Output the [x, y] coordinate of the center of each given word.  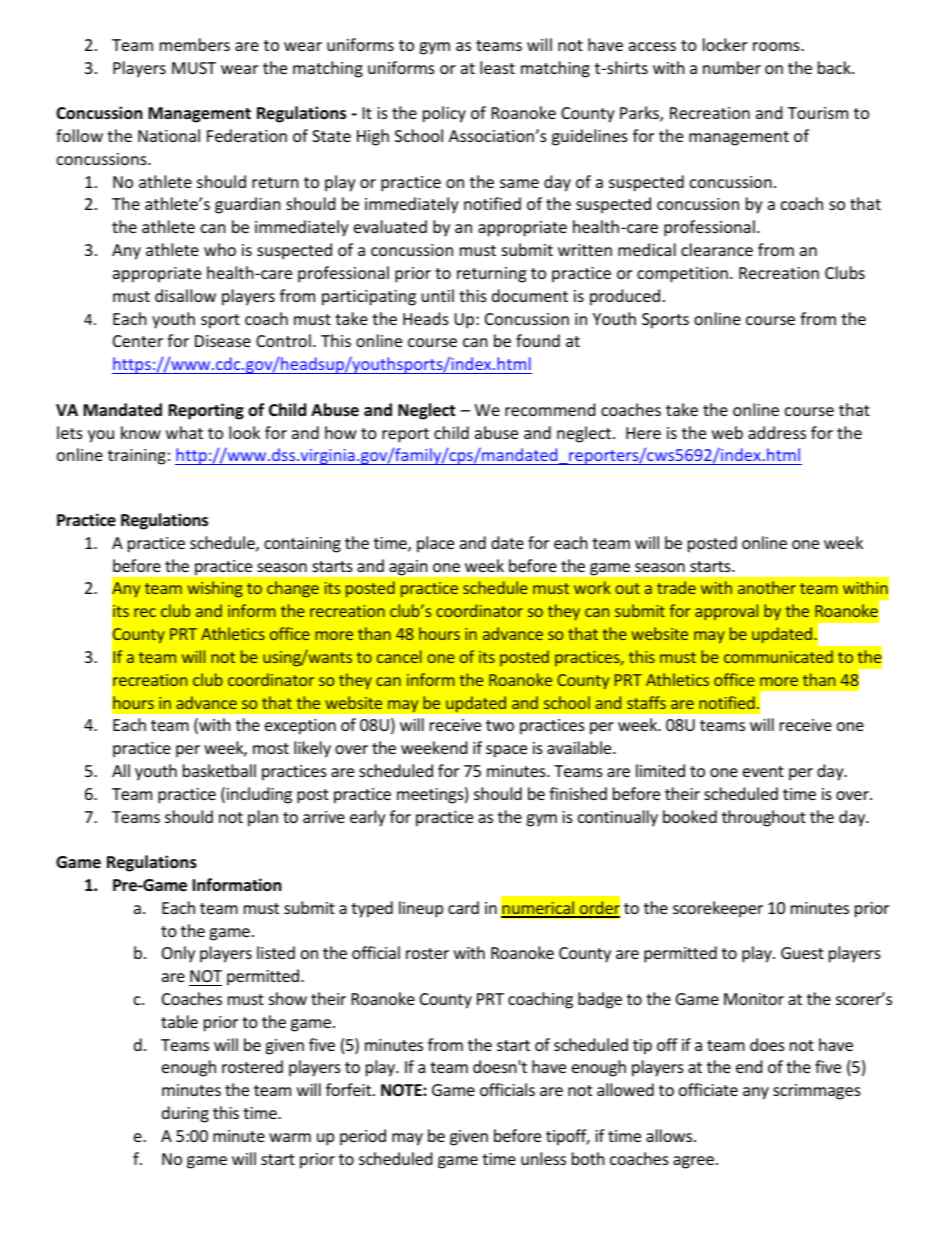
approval [726, 612]
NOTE [402, 1090]
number [732, 67]
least [497, 67]
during [185, 1114]
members [195, 44]
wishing [215, 589]
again [408, 567]
